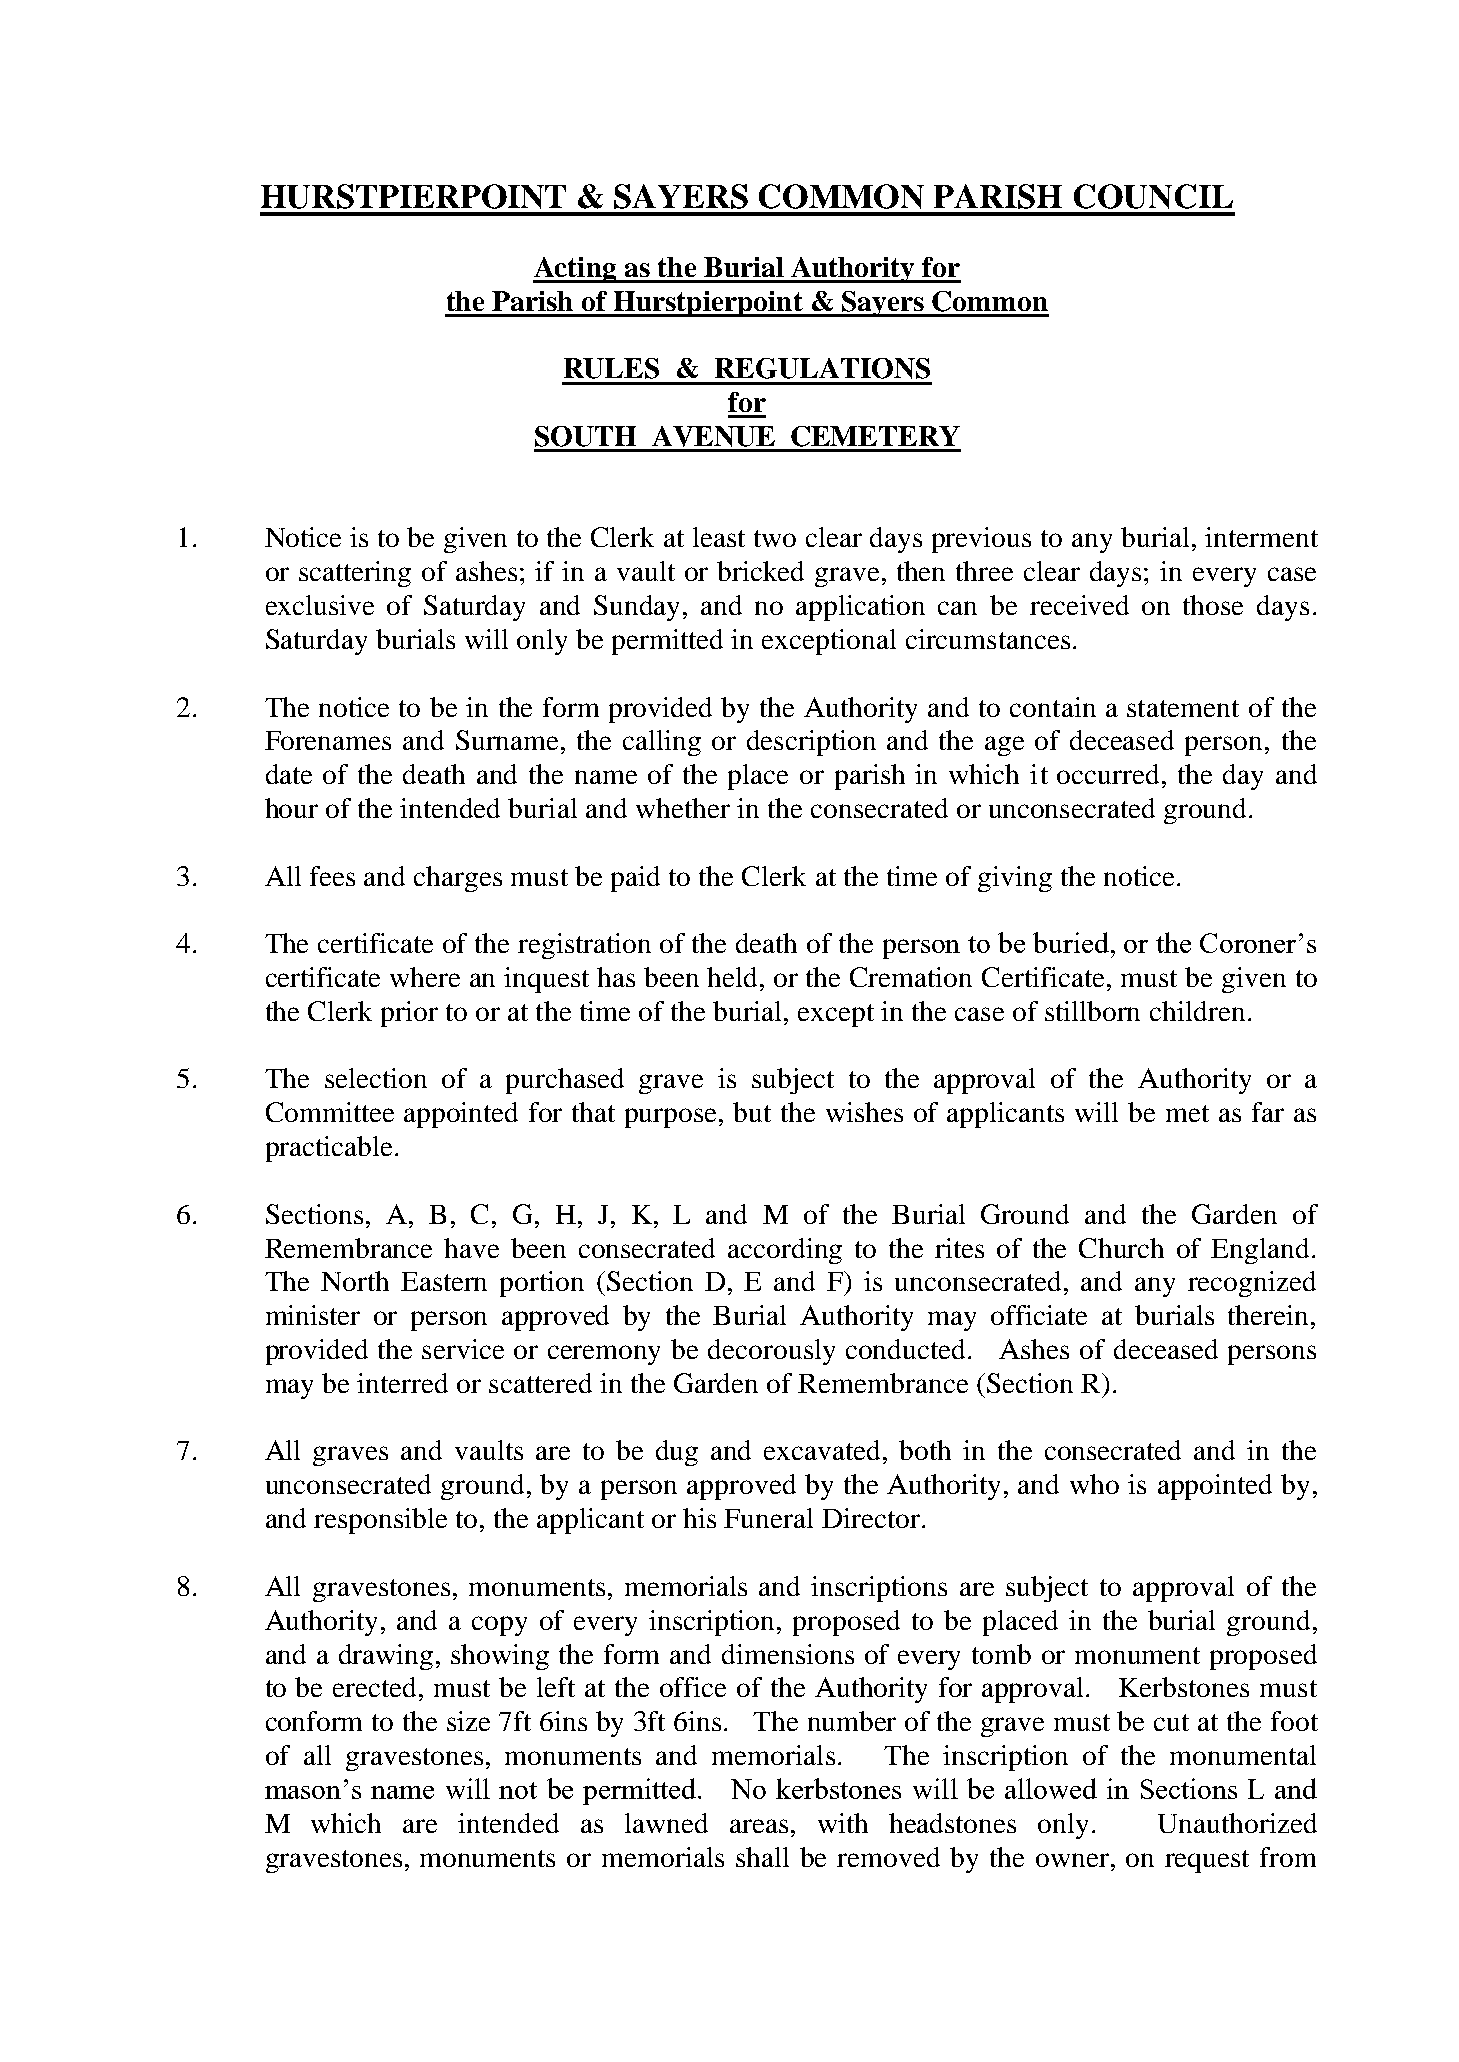  Describe the element at coordinates (824, 1450) in the page. I see `excavated` at that location.
